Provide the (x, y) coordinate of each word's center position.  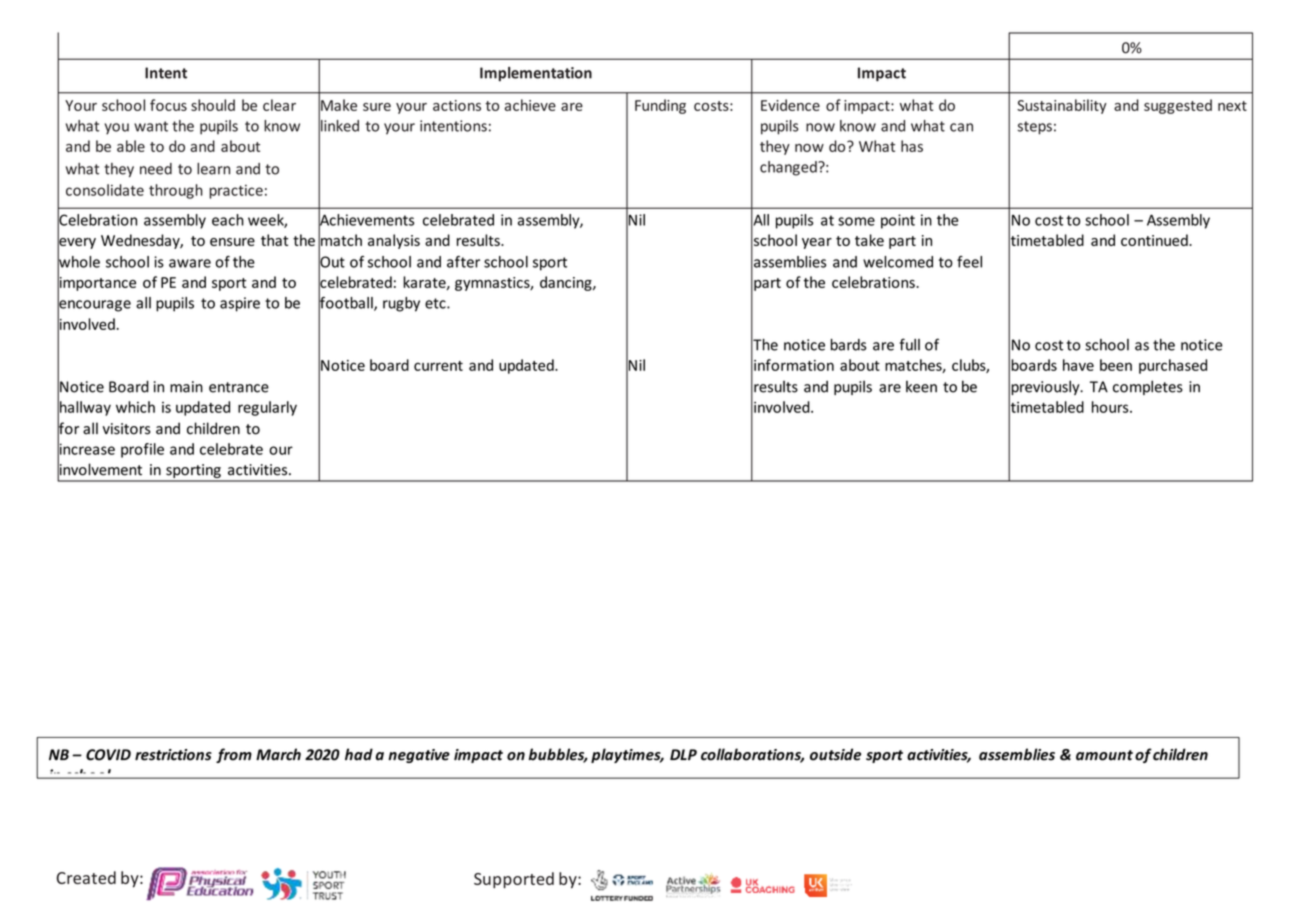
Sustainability (1062, 106)
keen (921, 387)
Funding (660, 106)
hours (1111, 407)
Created (86, 877)
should (213, 105)
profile (142, 450)
